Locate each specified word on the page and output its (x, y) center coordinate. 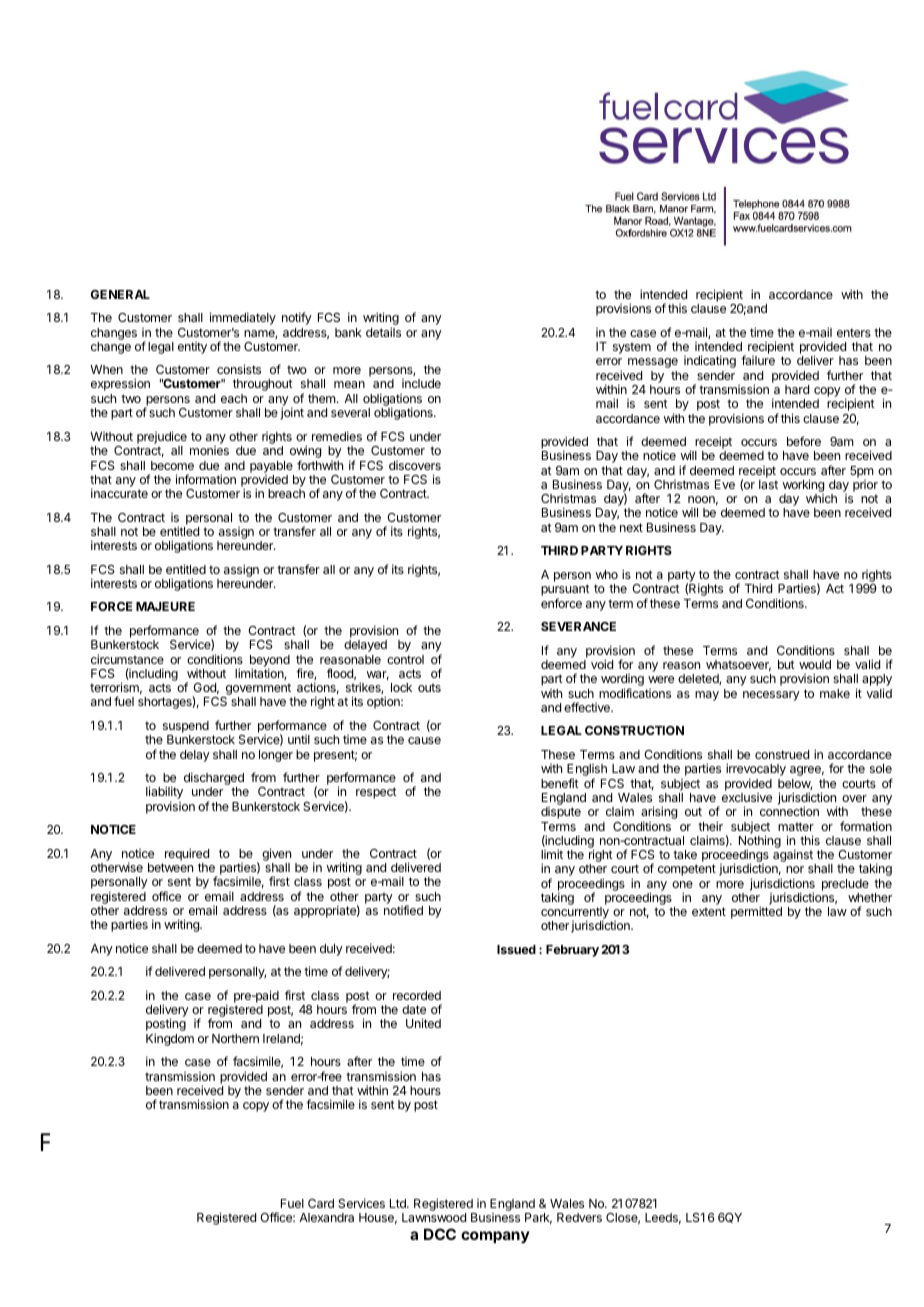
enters (854, 332)
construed (782, 754)
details (383, 332)
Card (321, 1203)
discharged (214, 780)
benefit (560, 783)
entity (192, 348)
